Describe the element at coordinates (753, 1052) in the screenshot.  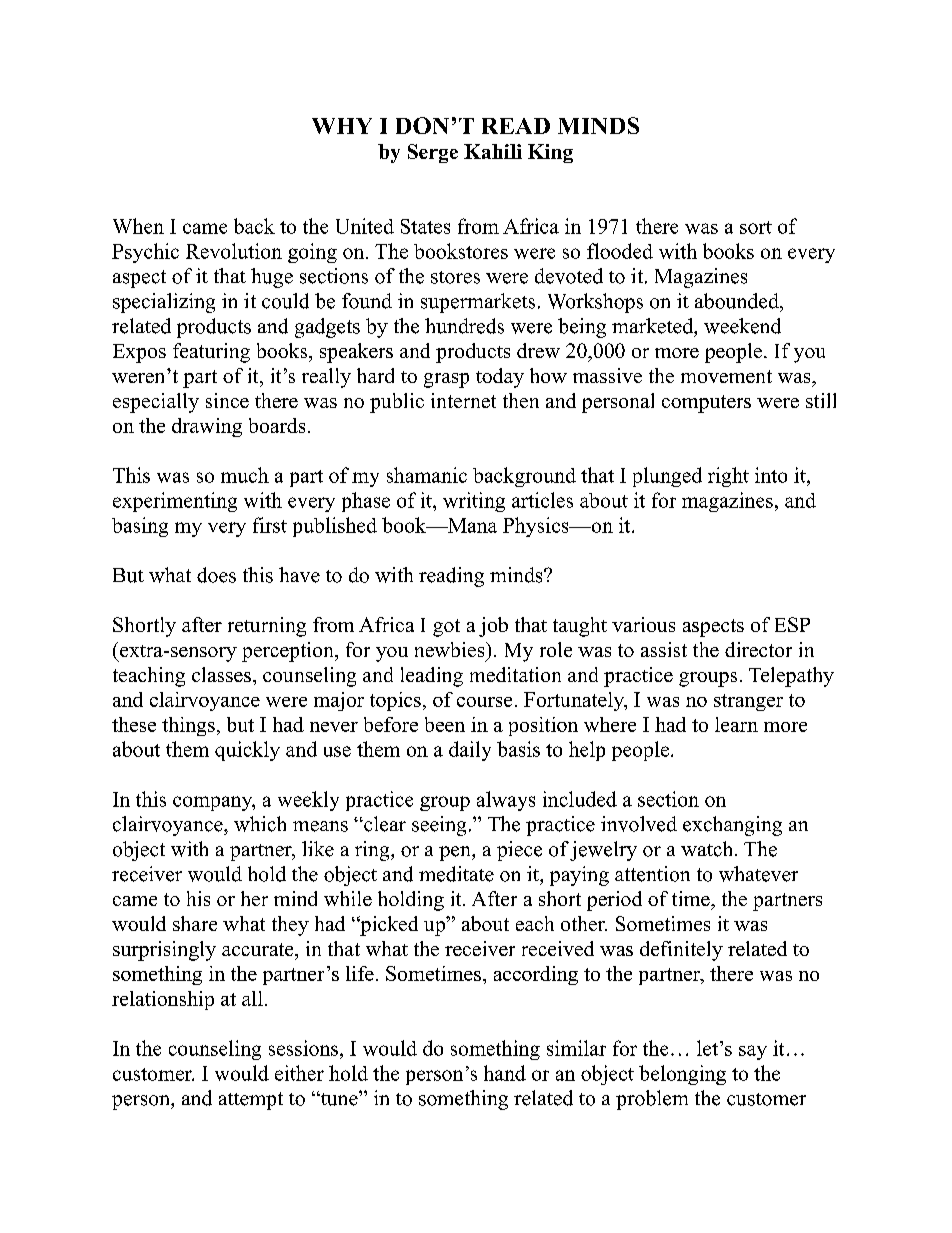
I see `say` at that location.
